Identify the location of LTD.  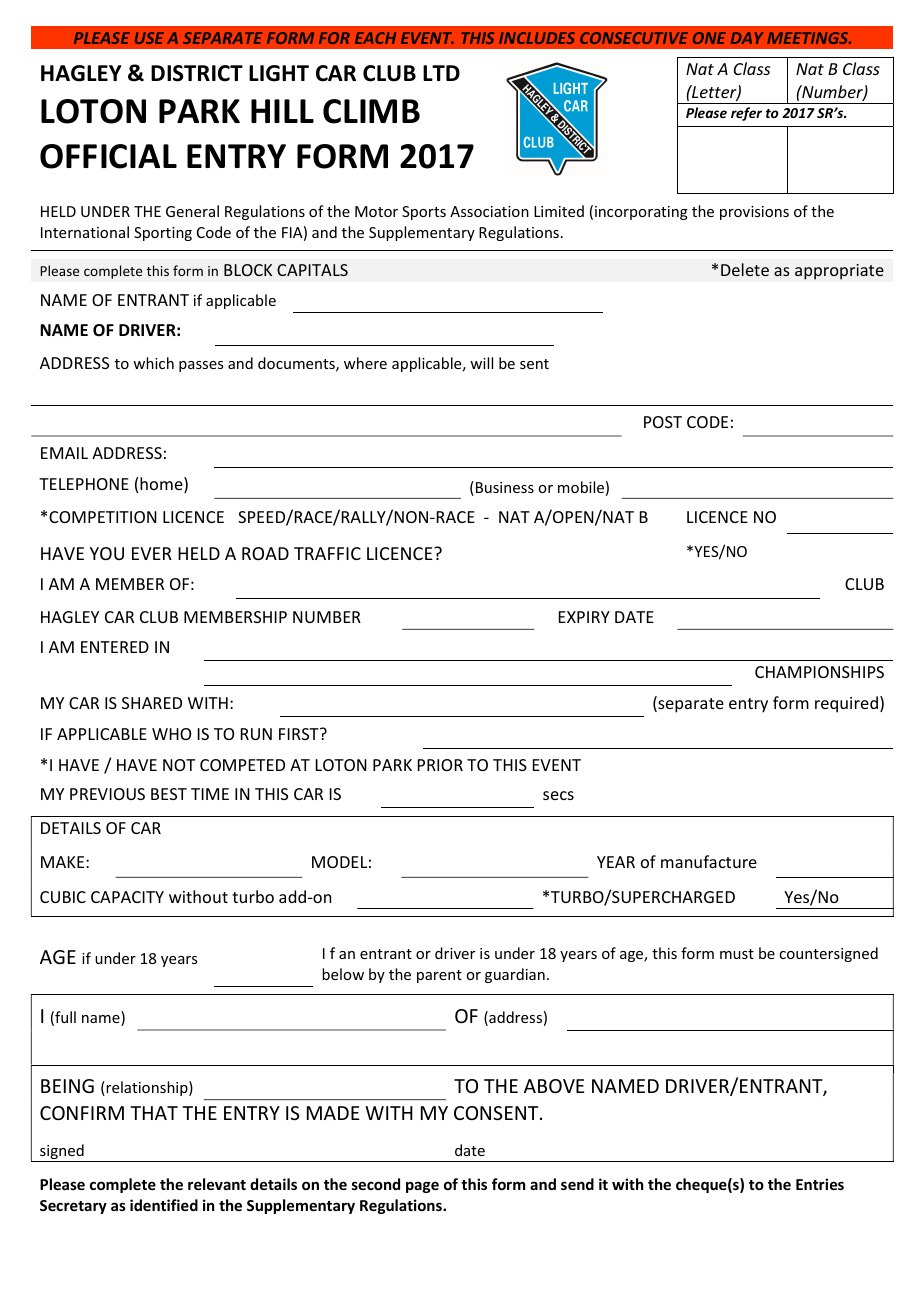
(441, 73).
